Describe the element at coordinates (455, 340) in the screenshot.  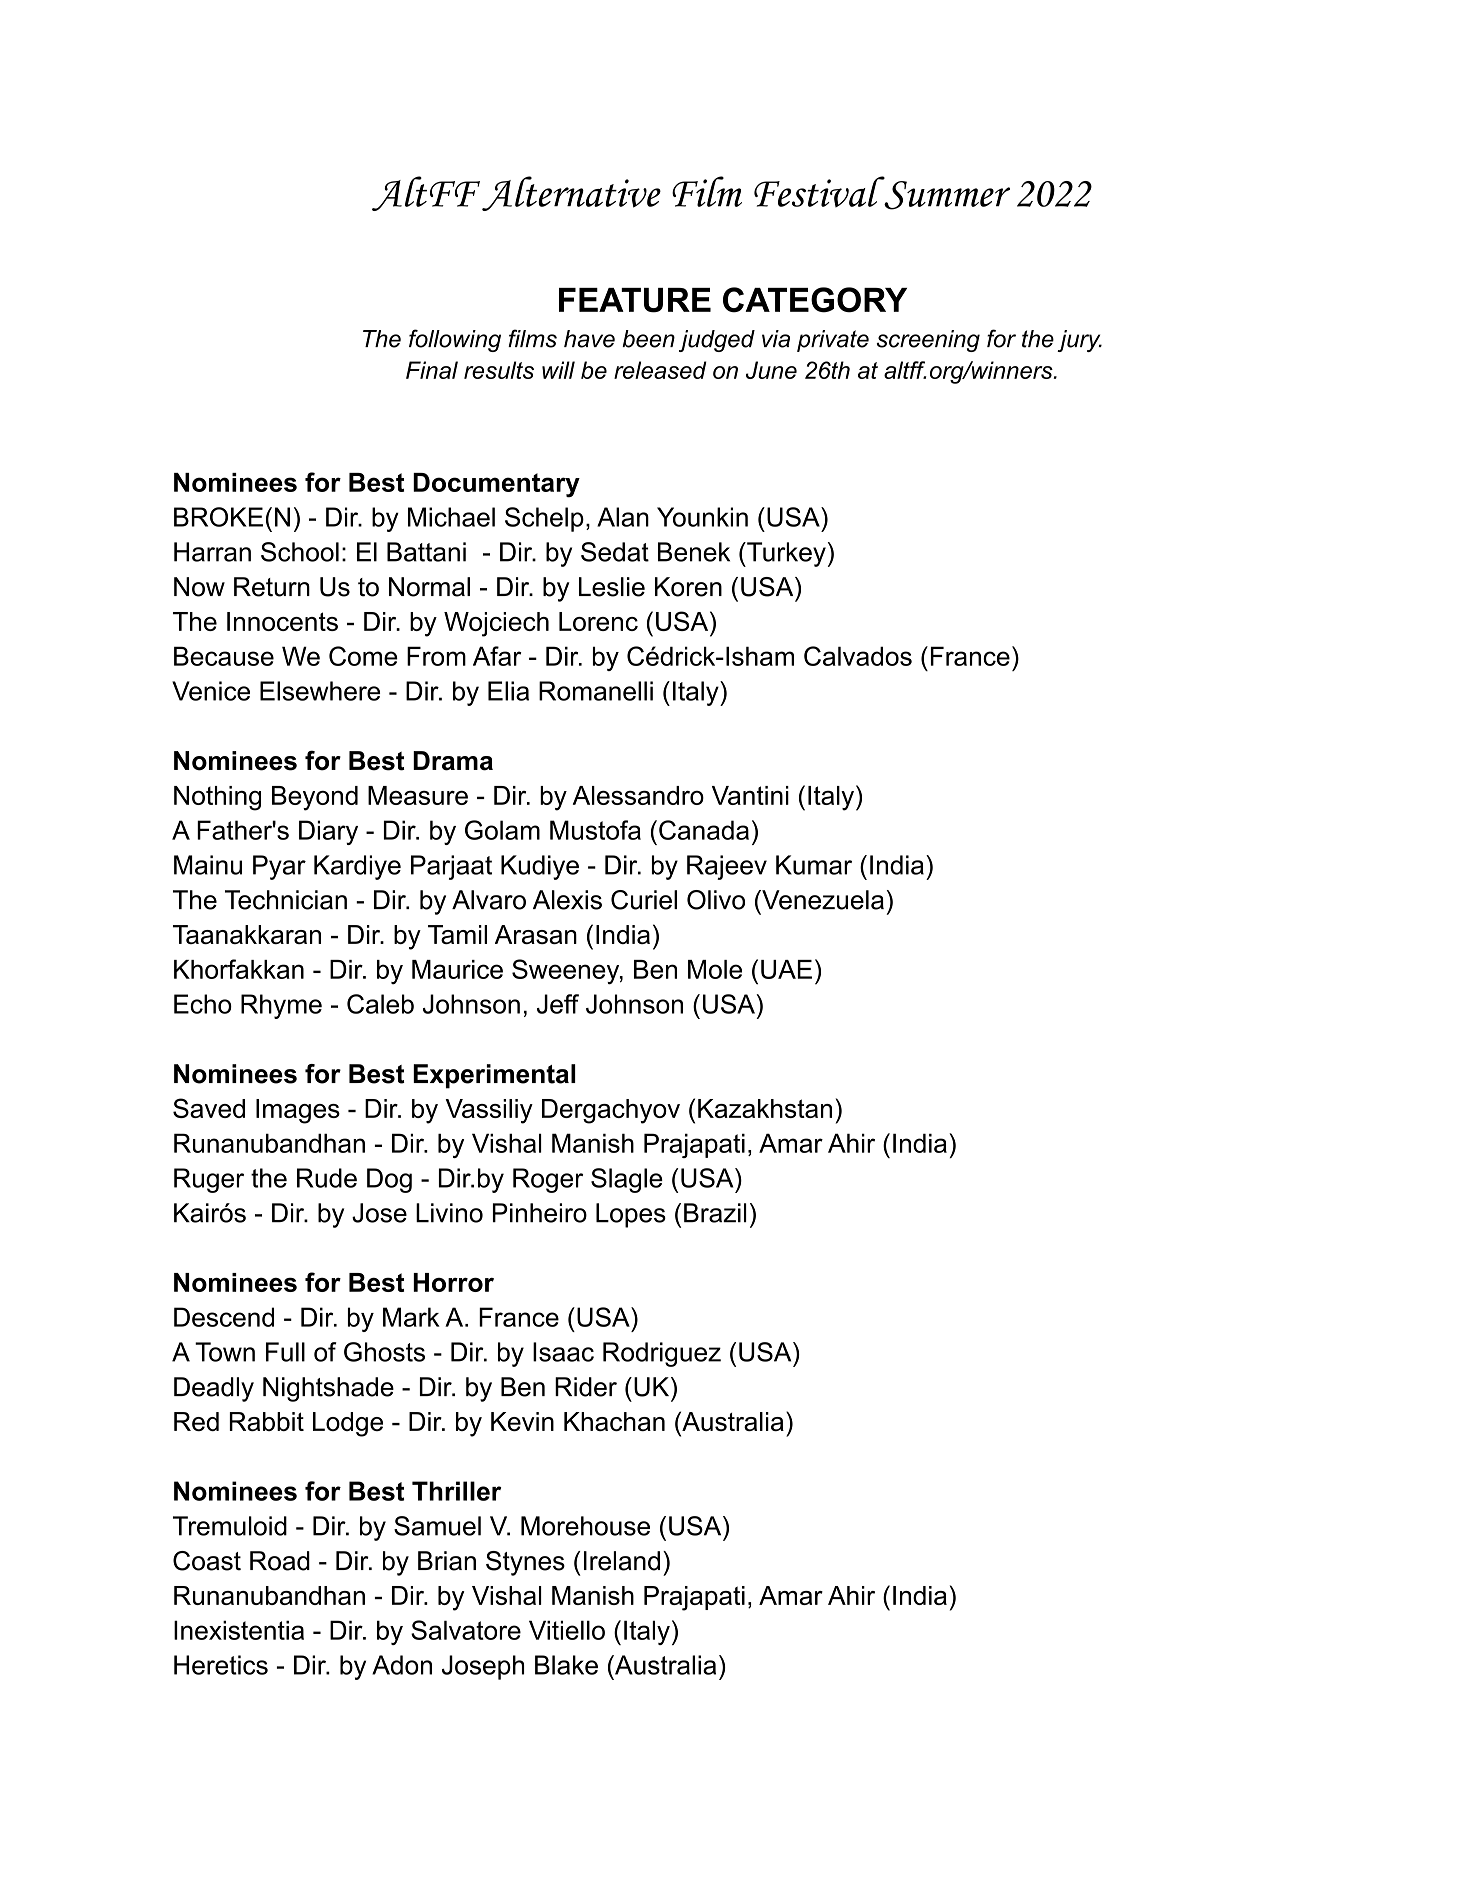
I see `following` at that location.
